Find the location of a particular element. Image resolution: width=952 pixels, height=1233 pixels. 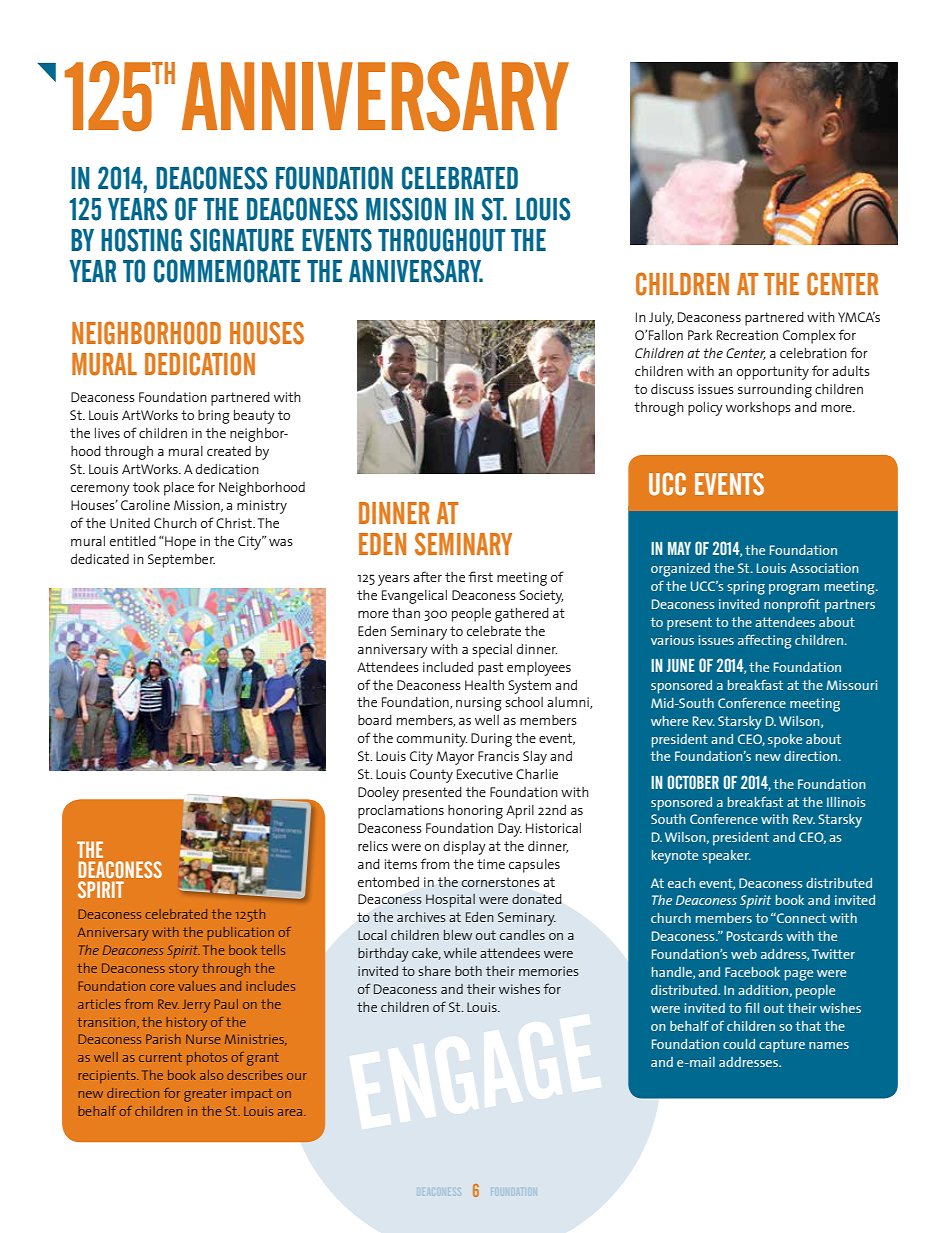

COMMEMORATE is located at coordinates (227, 271).
